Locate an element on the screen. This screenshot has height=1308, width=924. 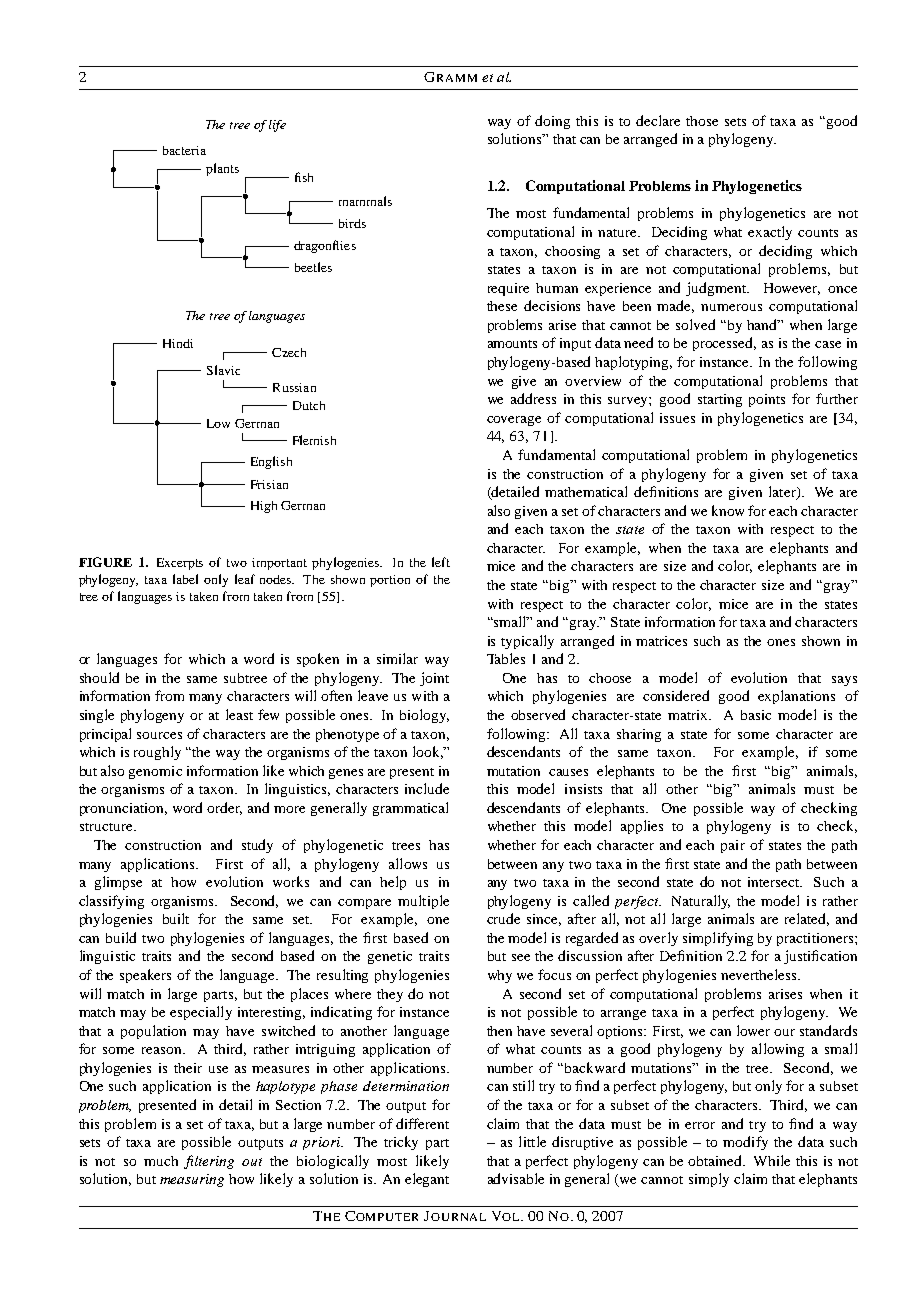
explanations is located at coordinates (796, 697).
